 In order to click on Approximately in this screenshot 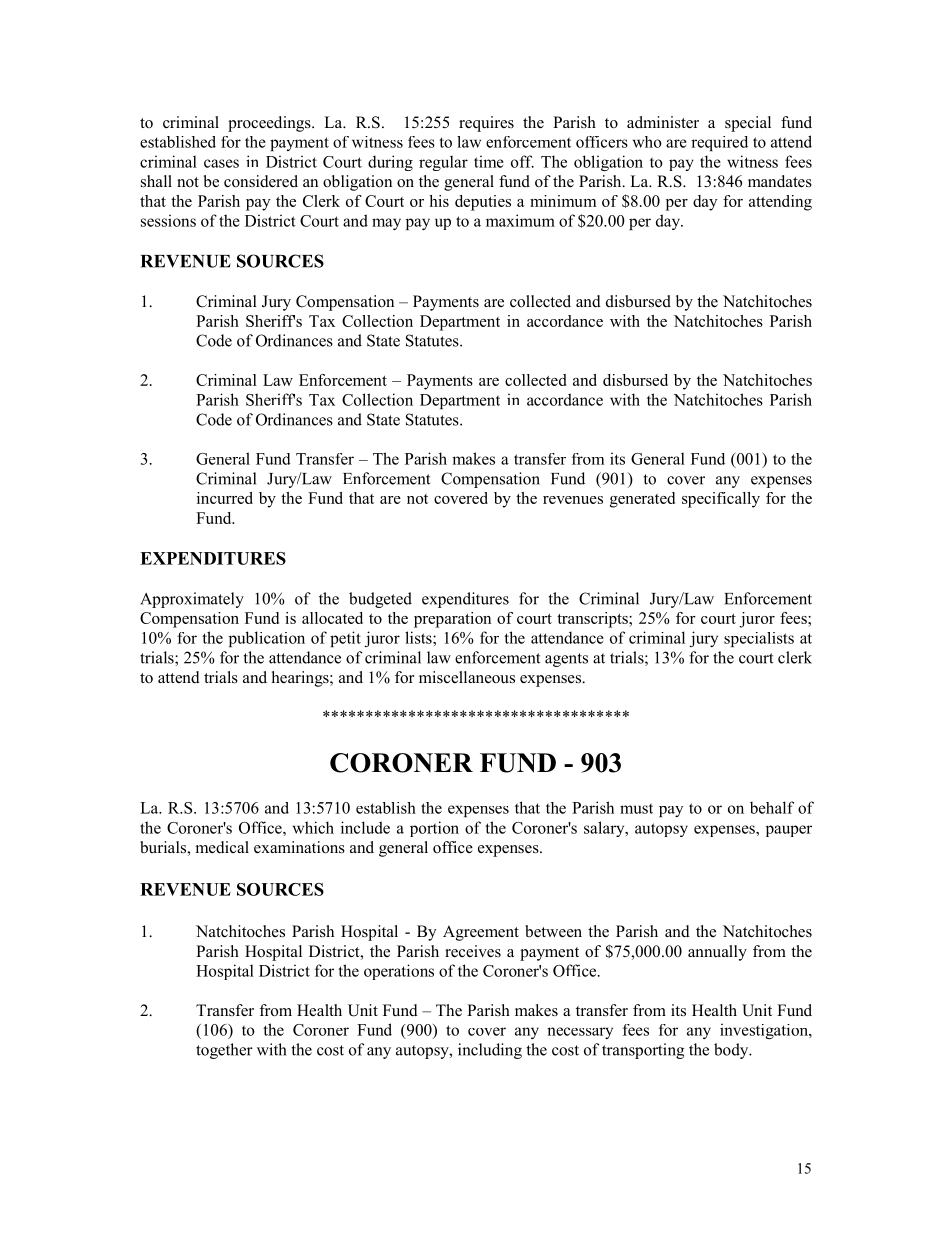, I will do `click(192, 600)`.
